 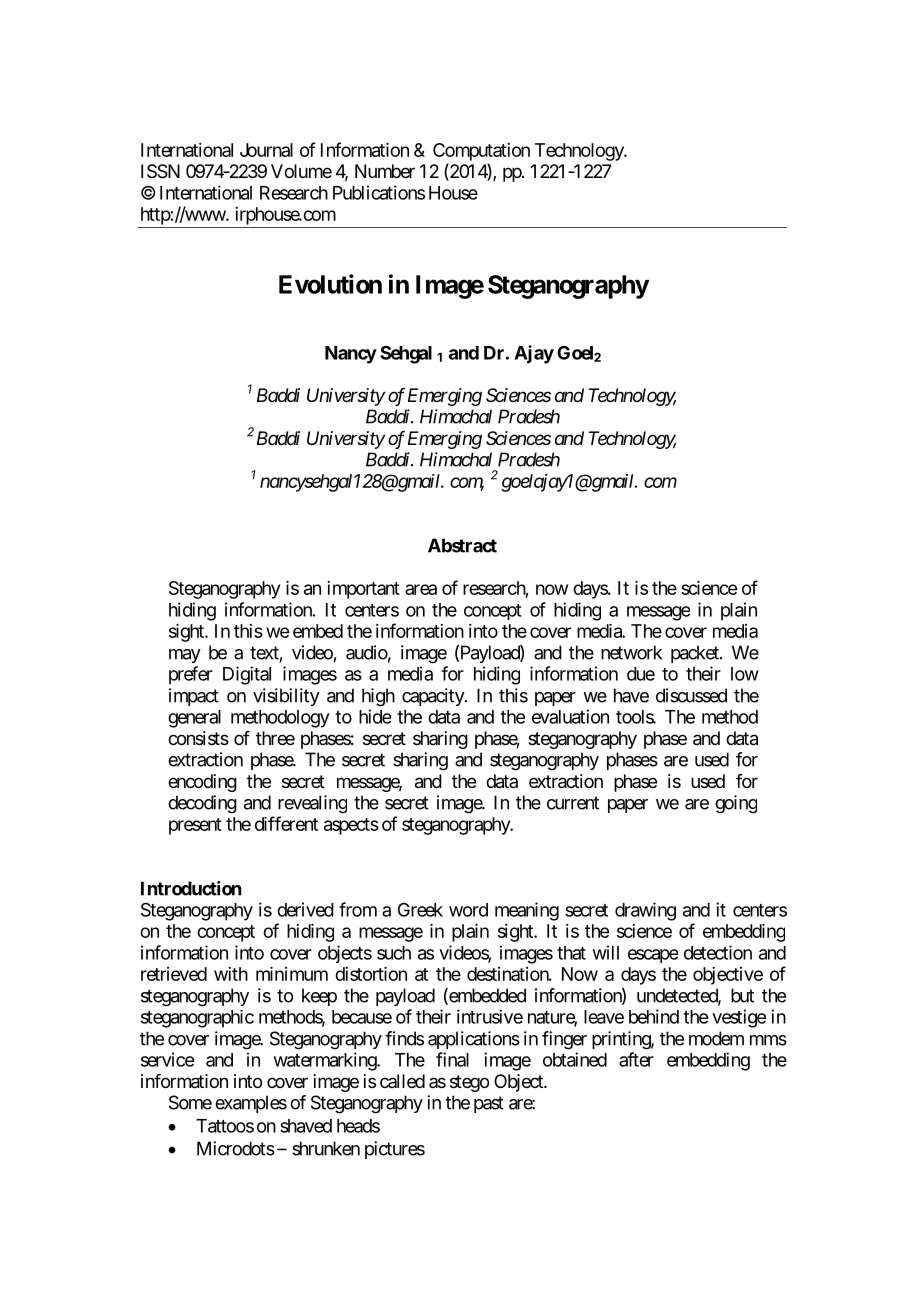 I want to click on packet, so click(x=696, y=654).
